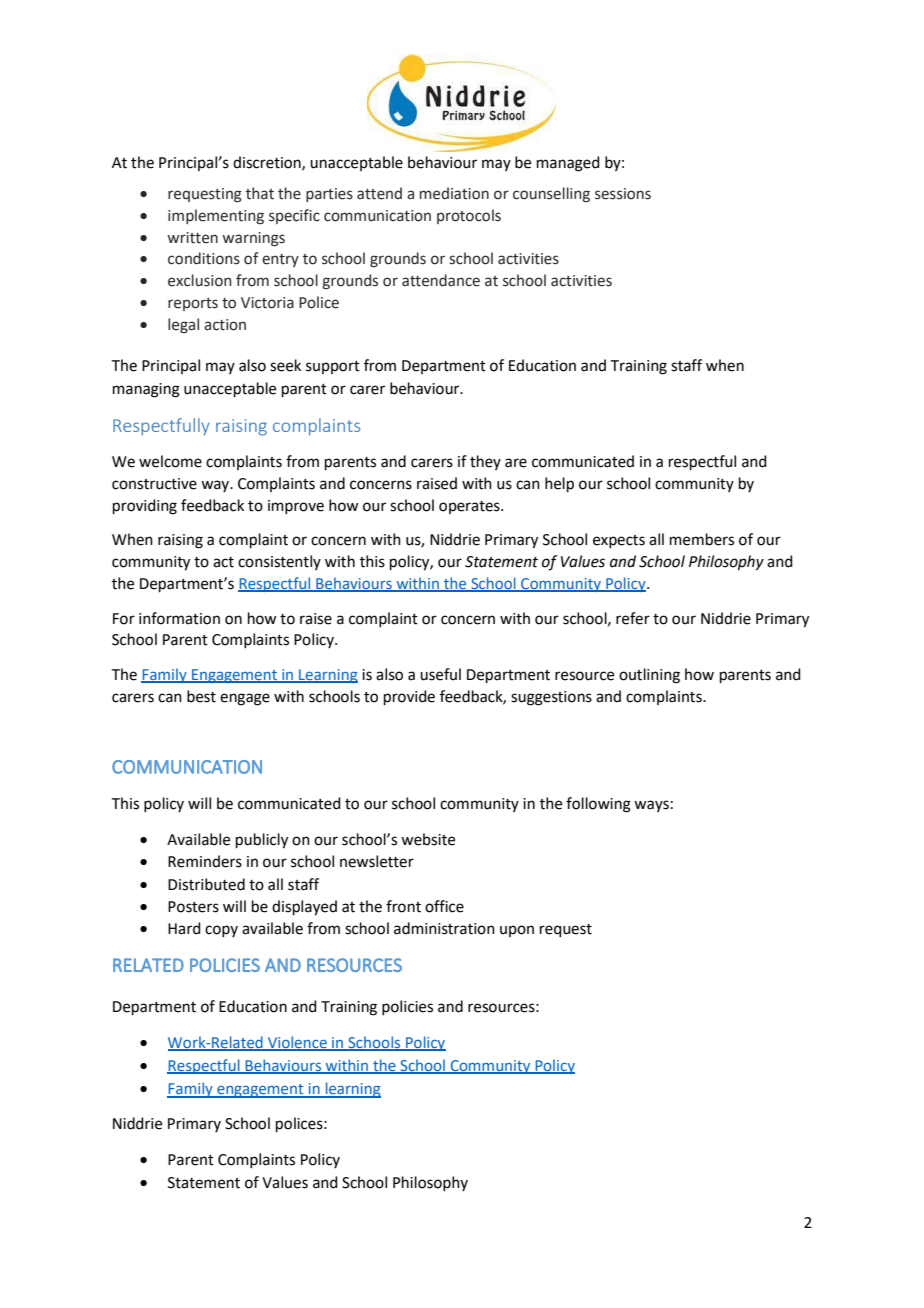 Image resolution: width=924 pixels, height=1308 pixels. Describe the element at coordinates (170, 461) in the page. I see `welcome` at that location.
